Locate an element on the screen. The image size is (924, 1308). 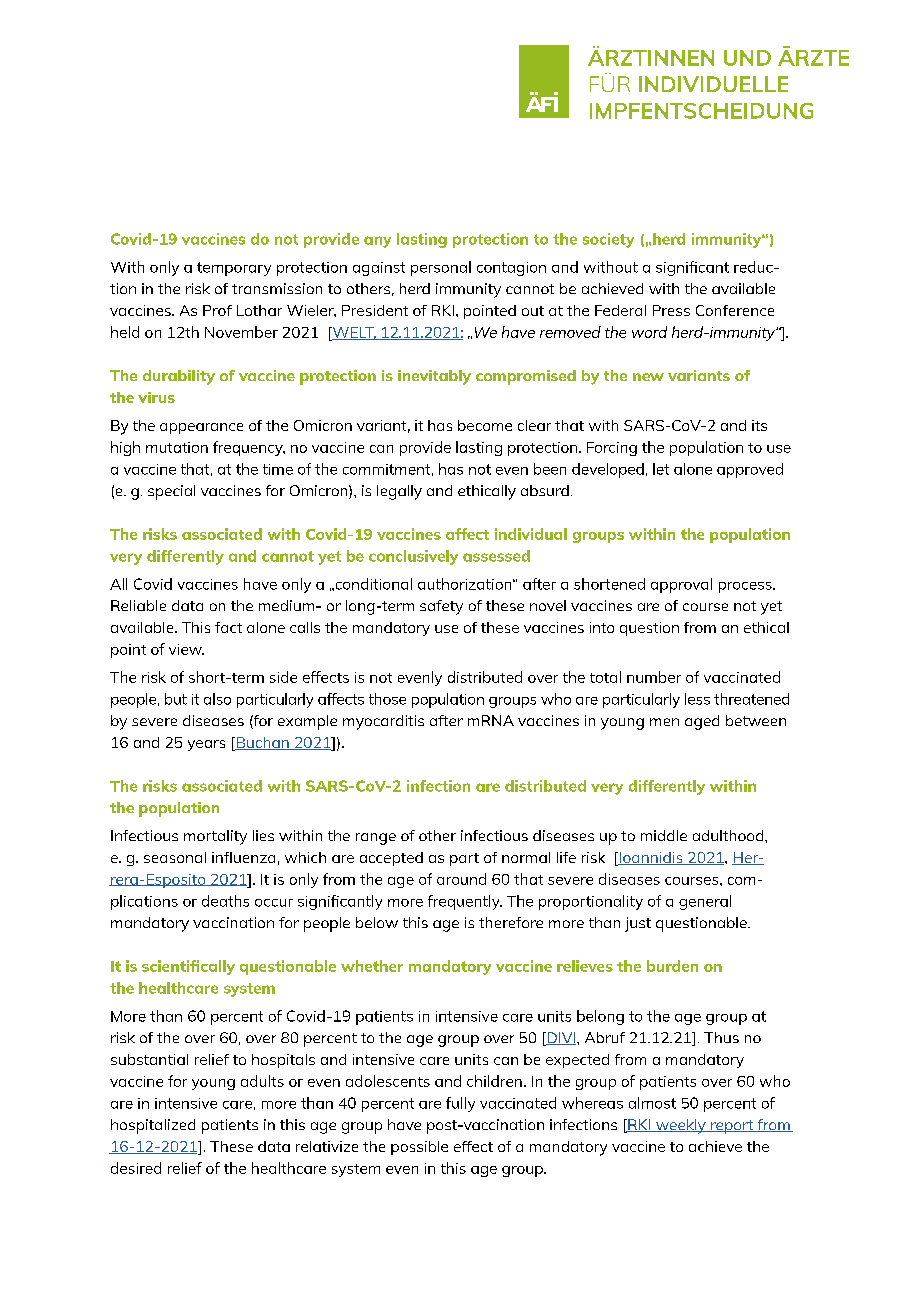
legally is located at coordinates (399, 492).
